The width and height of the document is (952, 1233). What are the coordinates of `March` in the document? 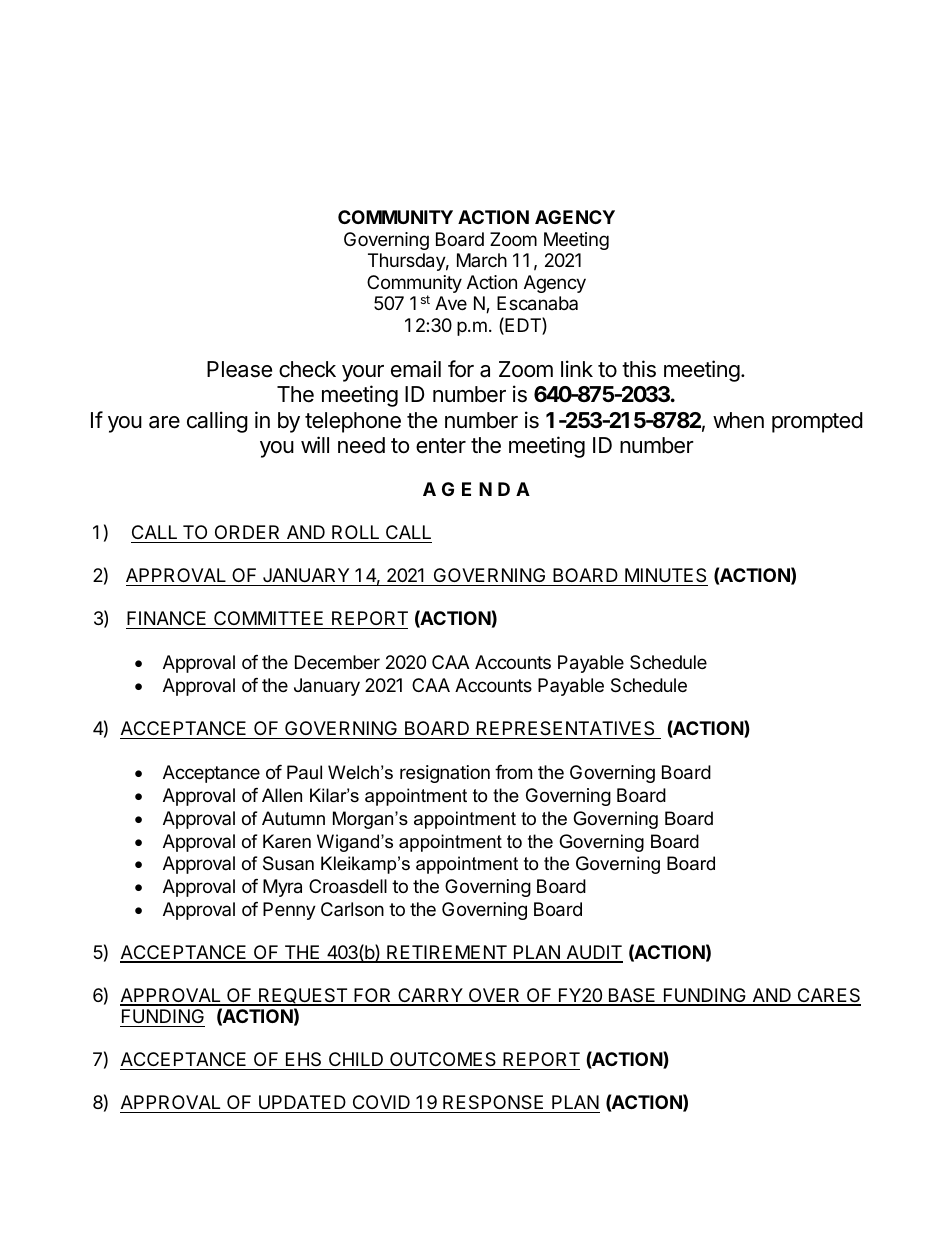 It's located at (482, 260).
